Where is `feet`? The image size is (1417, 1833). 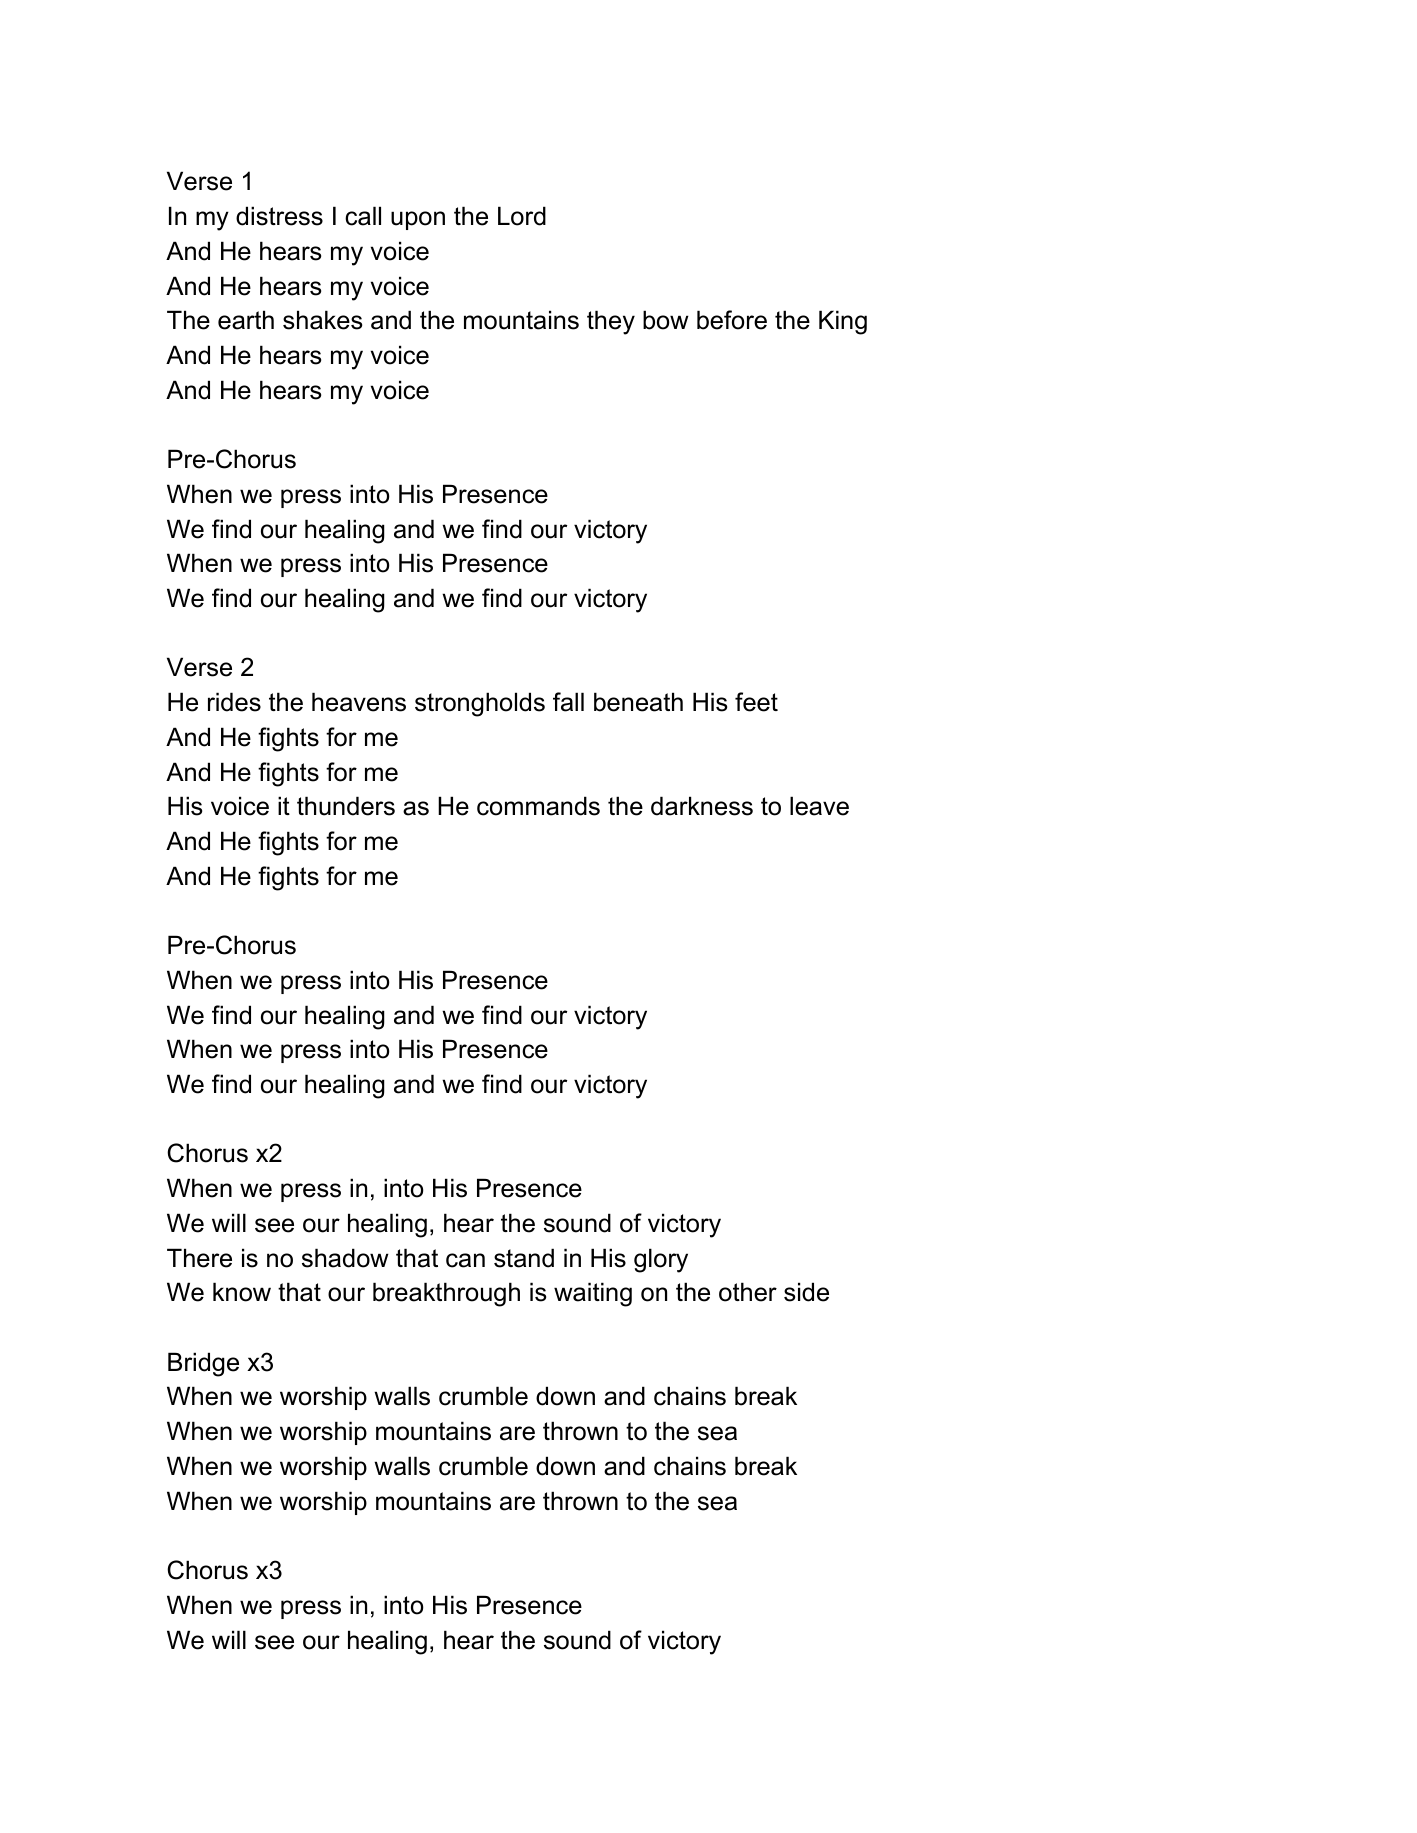 feet is located at coordinates (756, 702).
